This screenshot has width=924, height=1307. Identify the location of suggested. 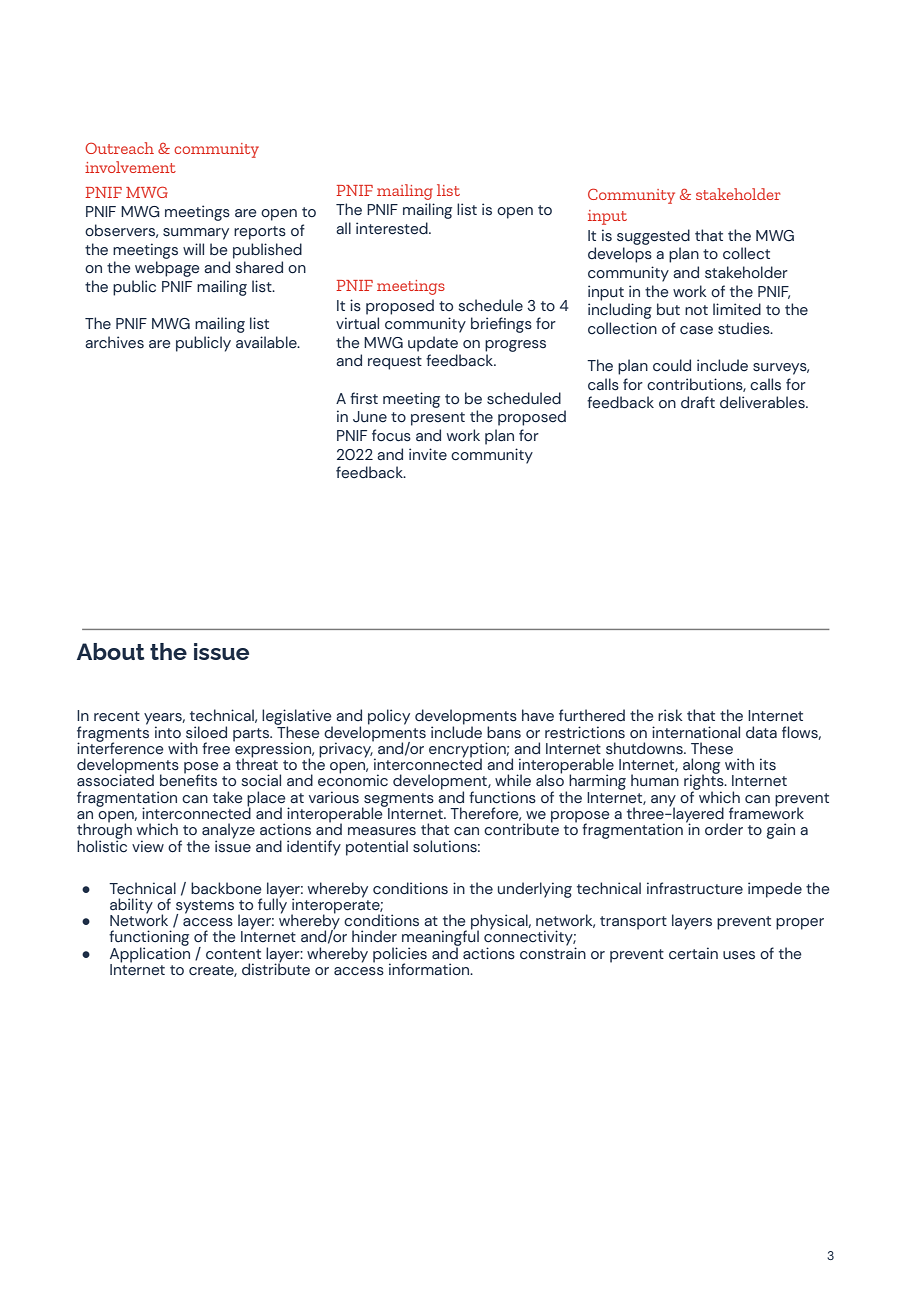
(653, 237).
